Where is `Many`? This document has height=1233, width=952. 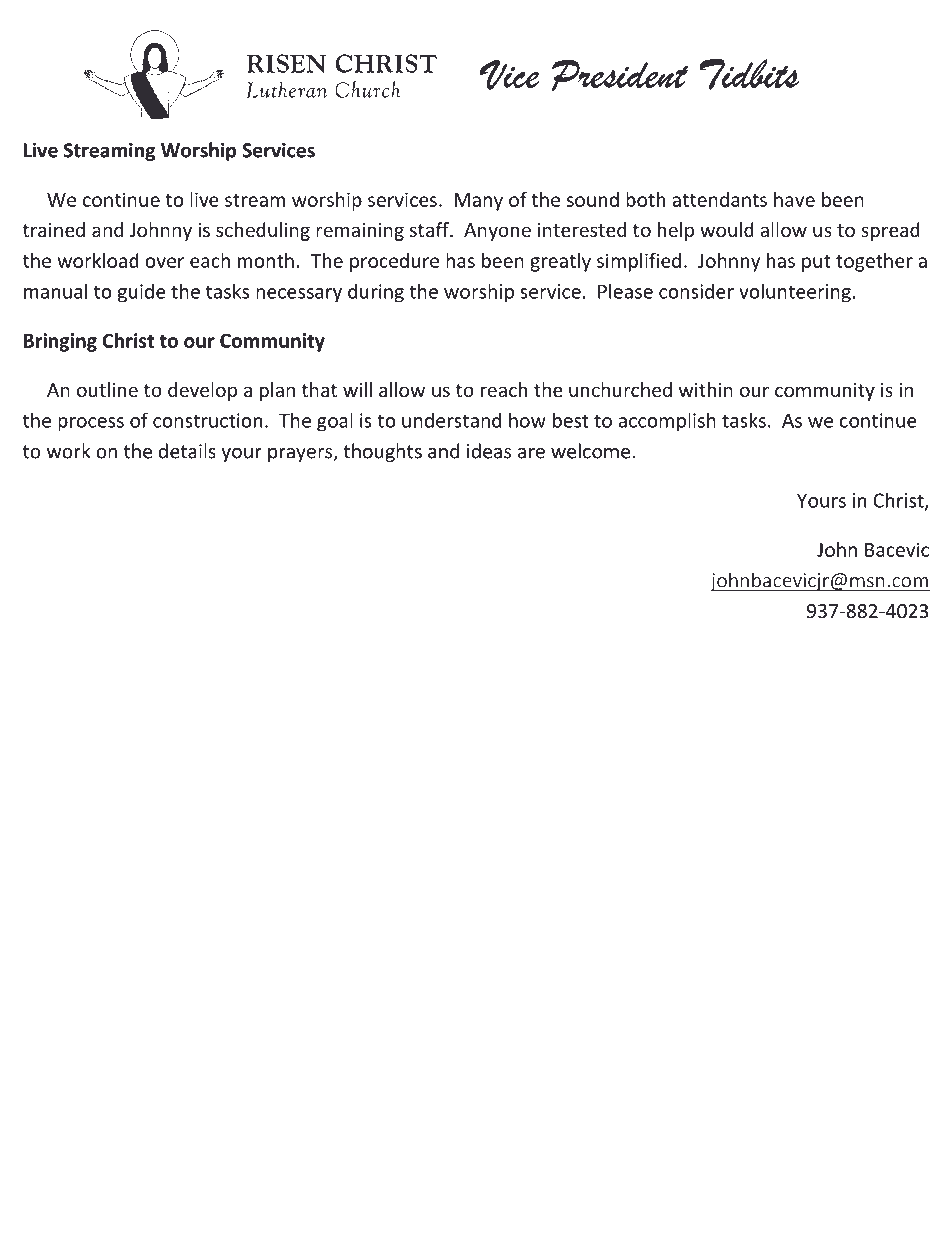
Many is located at coordinates (479, 202).
